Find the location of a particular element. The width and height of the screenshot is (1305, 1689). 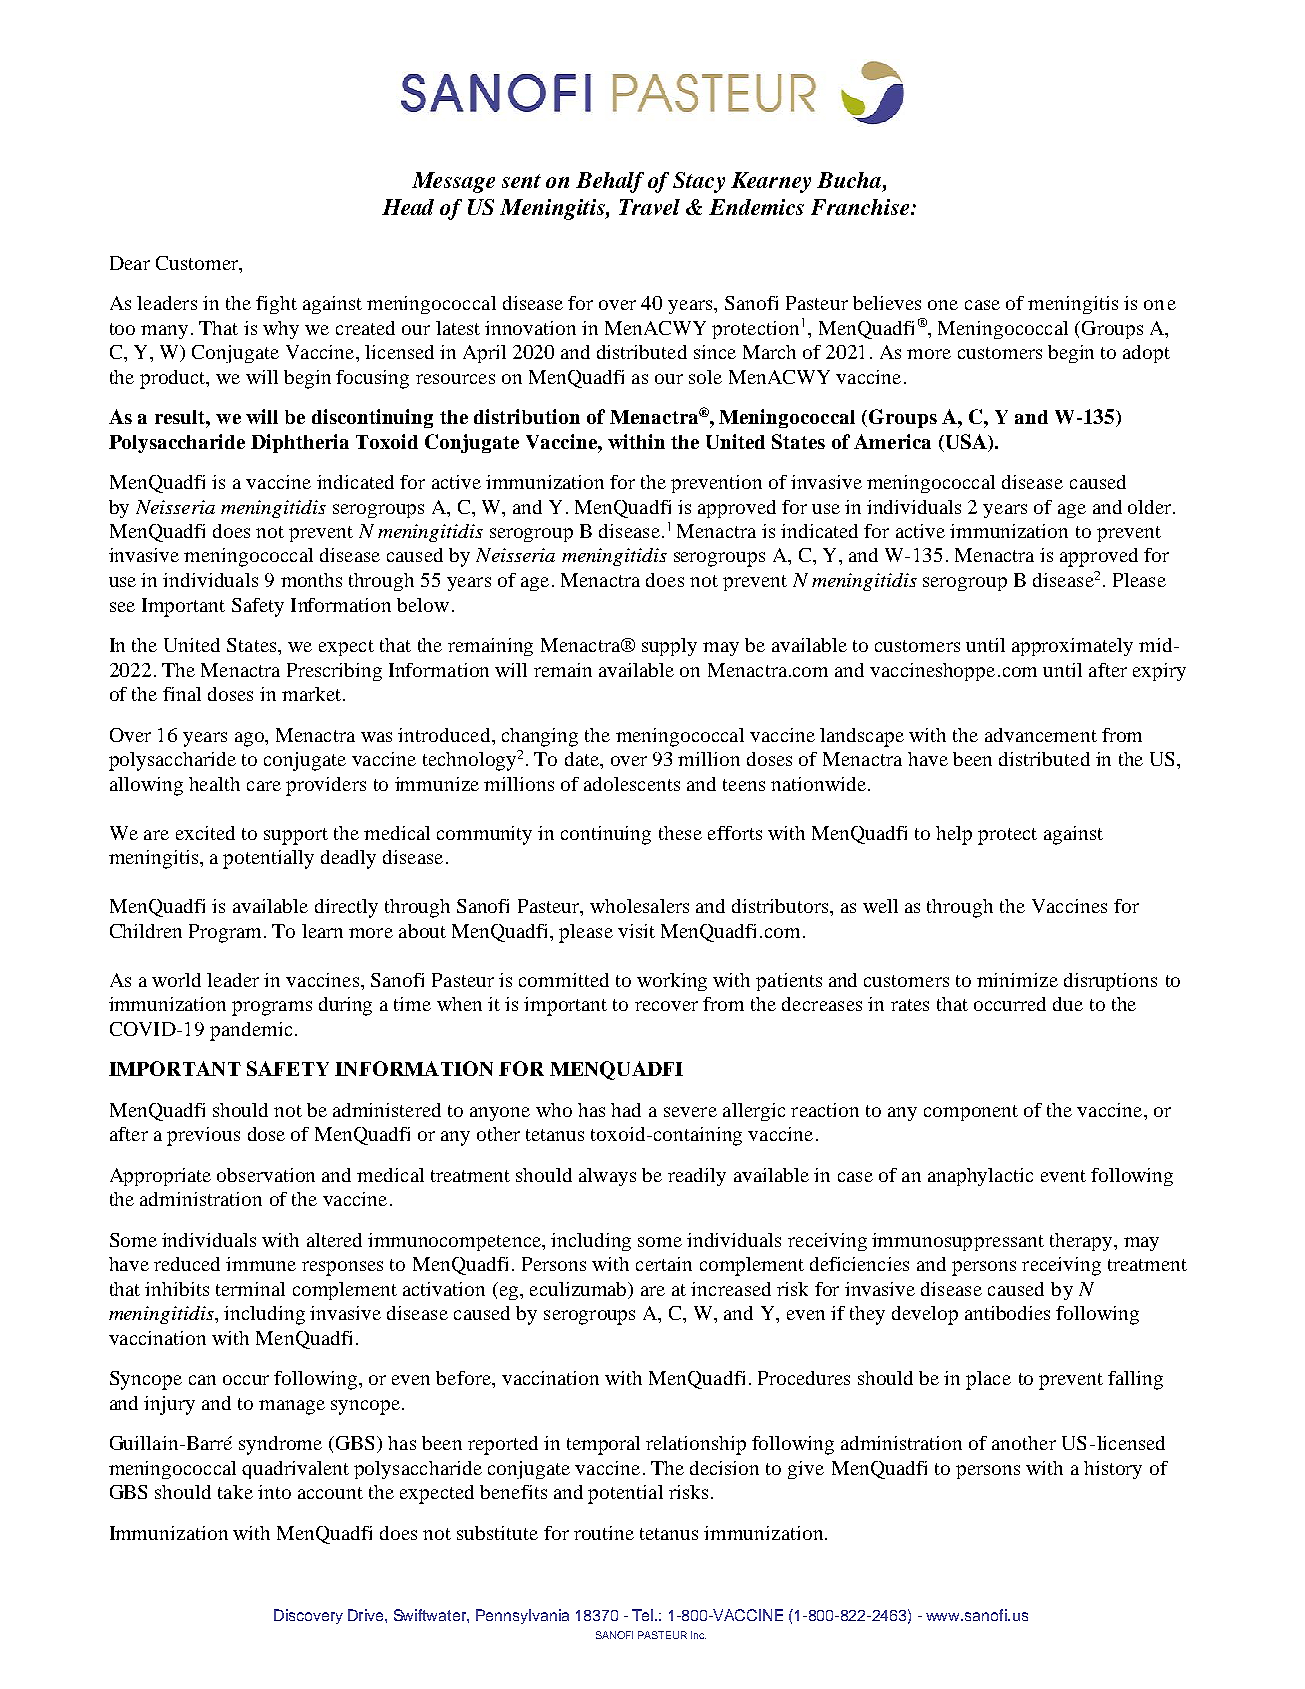

minimize is located at coordinates (1017, 980).
